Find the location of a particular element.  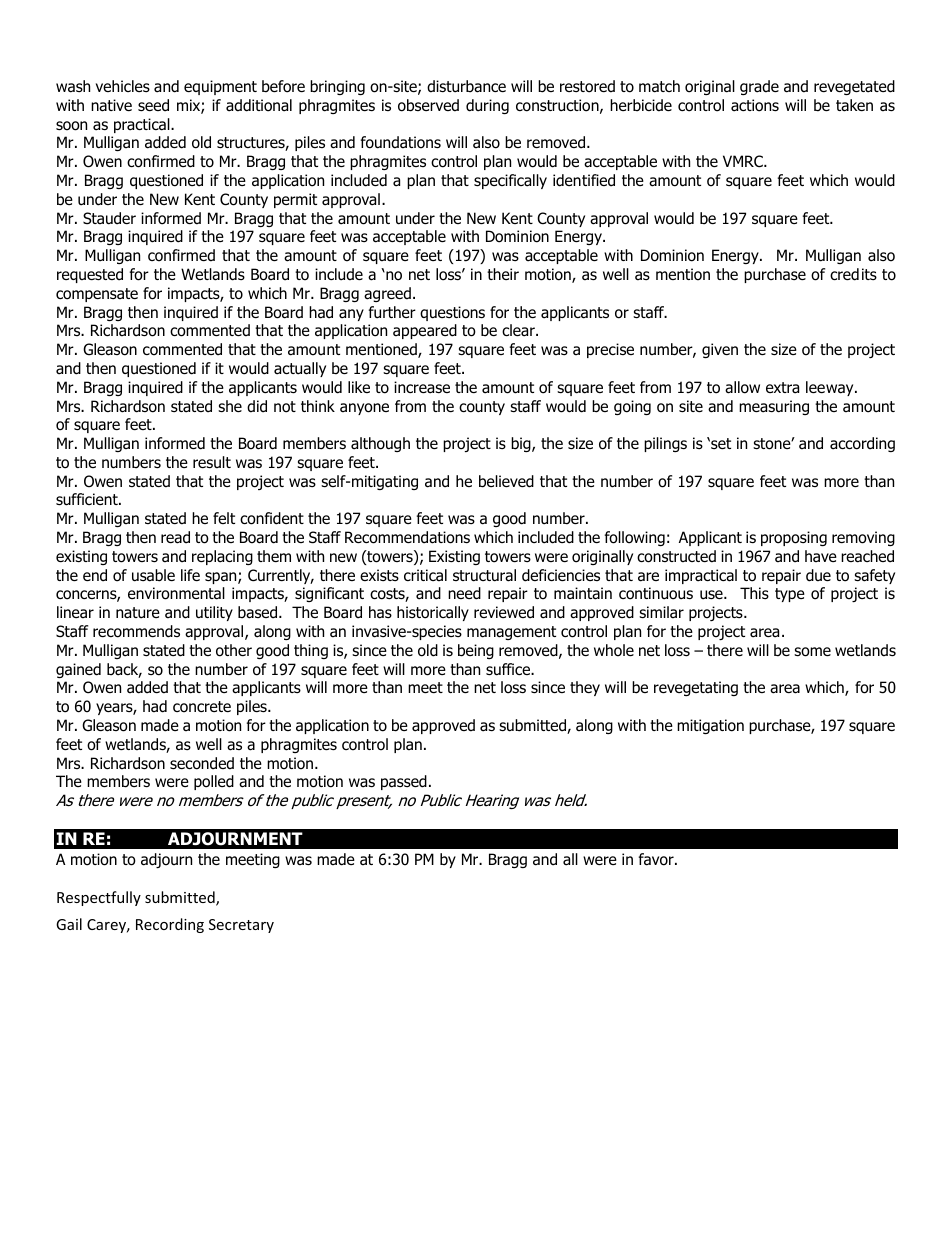

read is located at coordinates (175, 537).
